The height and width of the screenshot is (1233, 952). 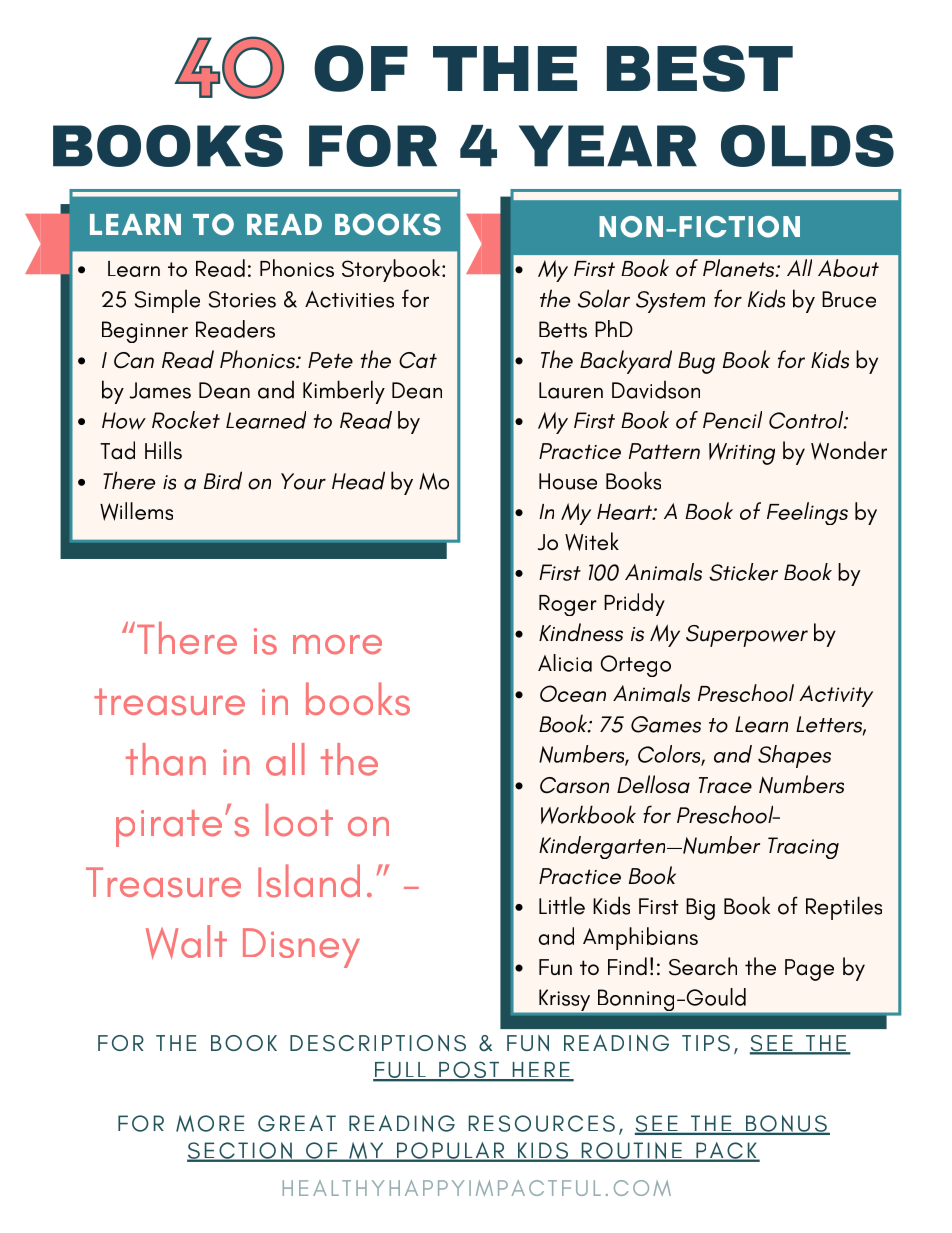 What do you see at coordinates (240, 1152) in the screenshot?
I see `SECTION` at bounding box center [240, 1152].
